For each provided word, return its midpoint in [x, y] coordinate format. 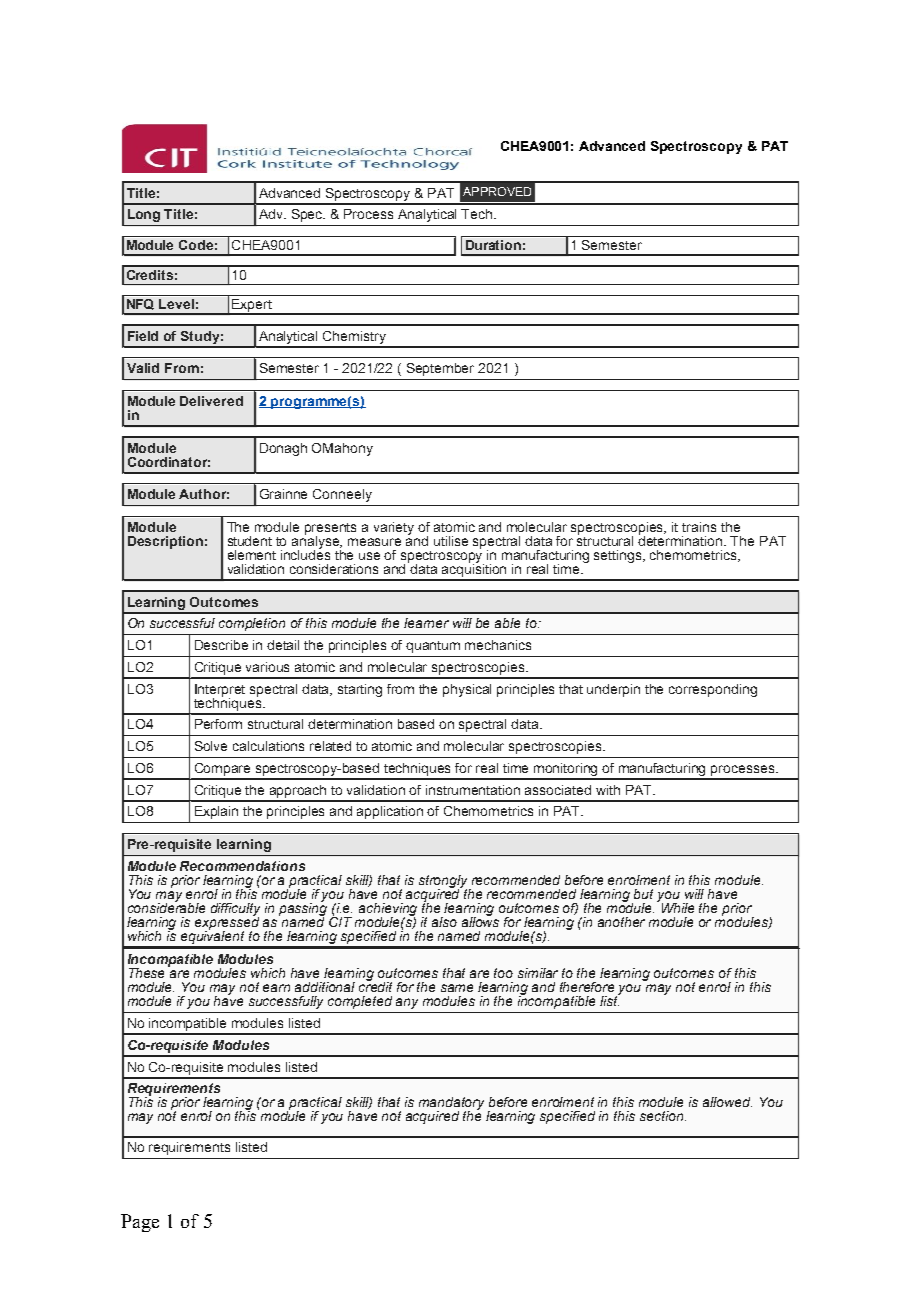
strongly [445, 882]
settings [619, 556]
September [440, 369]
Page [140, 1223]
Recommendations [242, 866]
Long [144, 215]
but [643, 894]
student [250, 541]
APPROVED [497, 191]
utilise [451, 541]
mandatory [451, 1105]
